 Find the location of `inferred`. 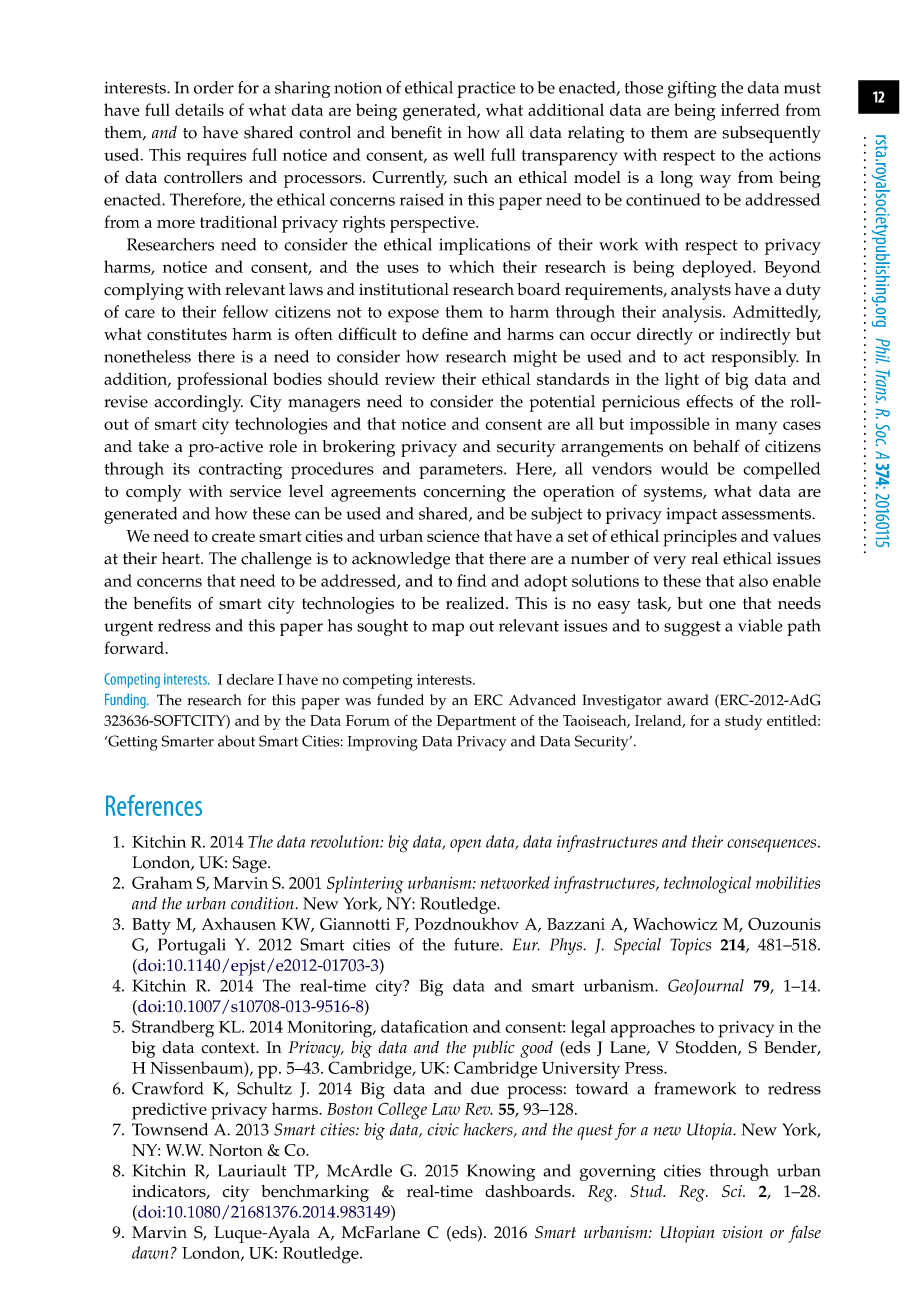

inferred is located at coordinates (750, 109).
